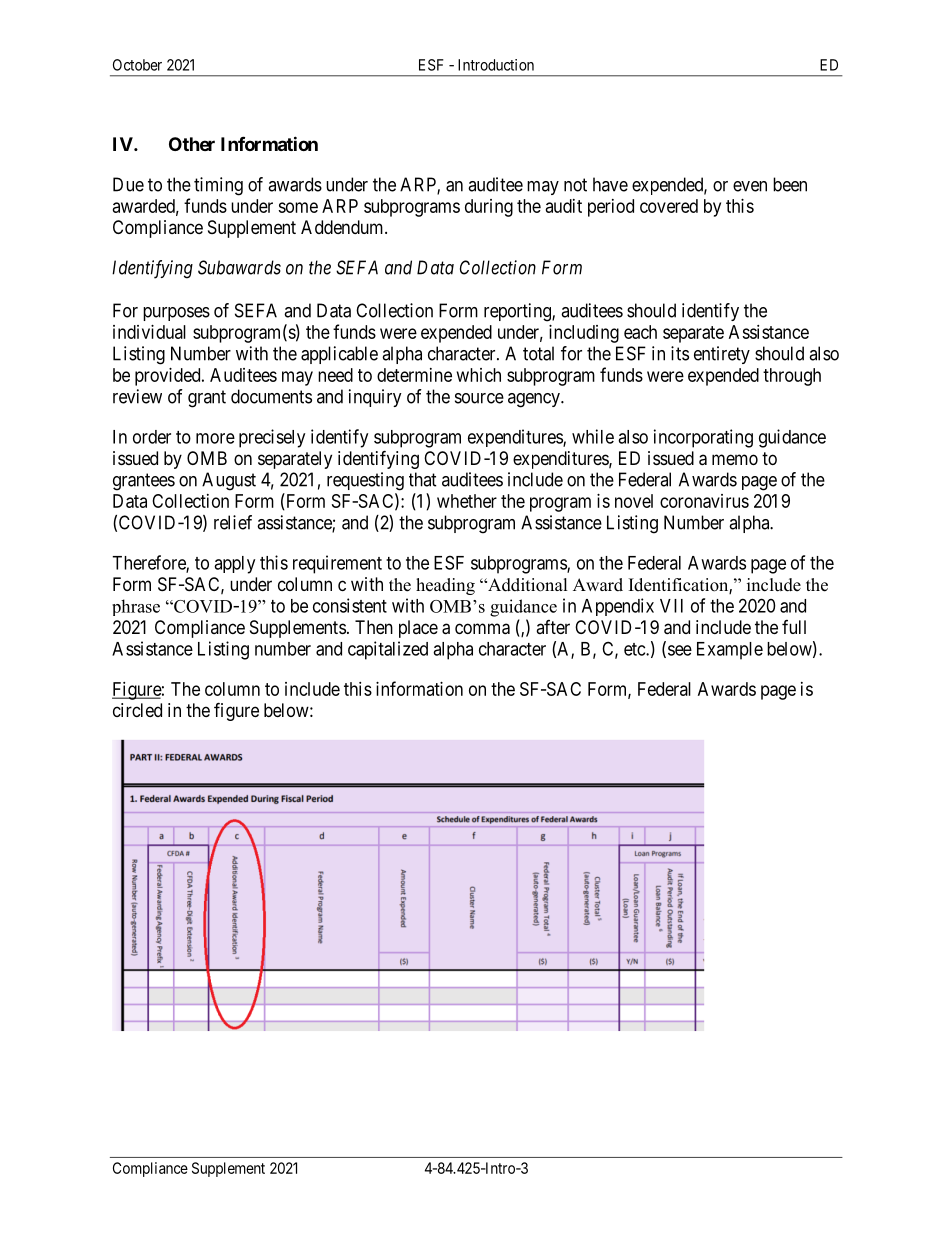 Image resolution: width=952 pixels, height=1233 pixels. I want to click on source, so click(479, 398).
